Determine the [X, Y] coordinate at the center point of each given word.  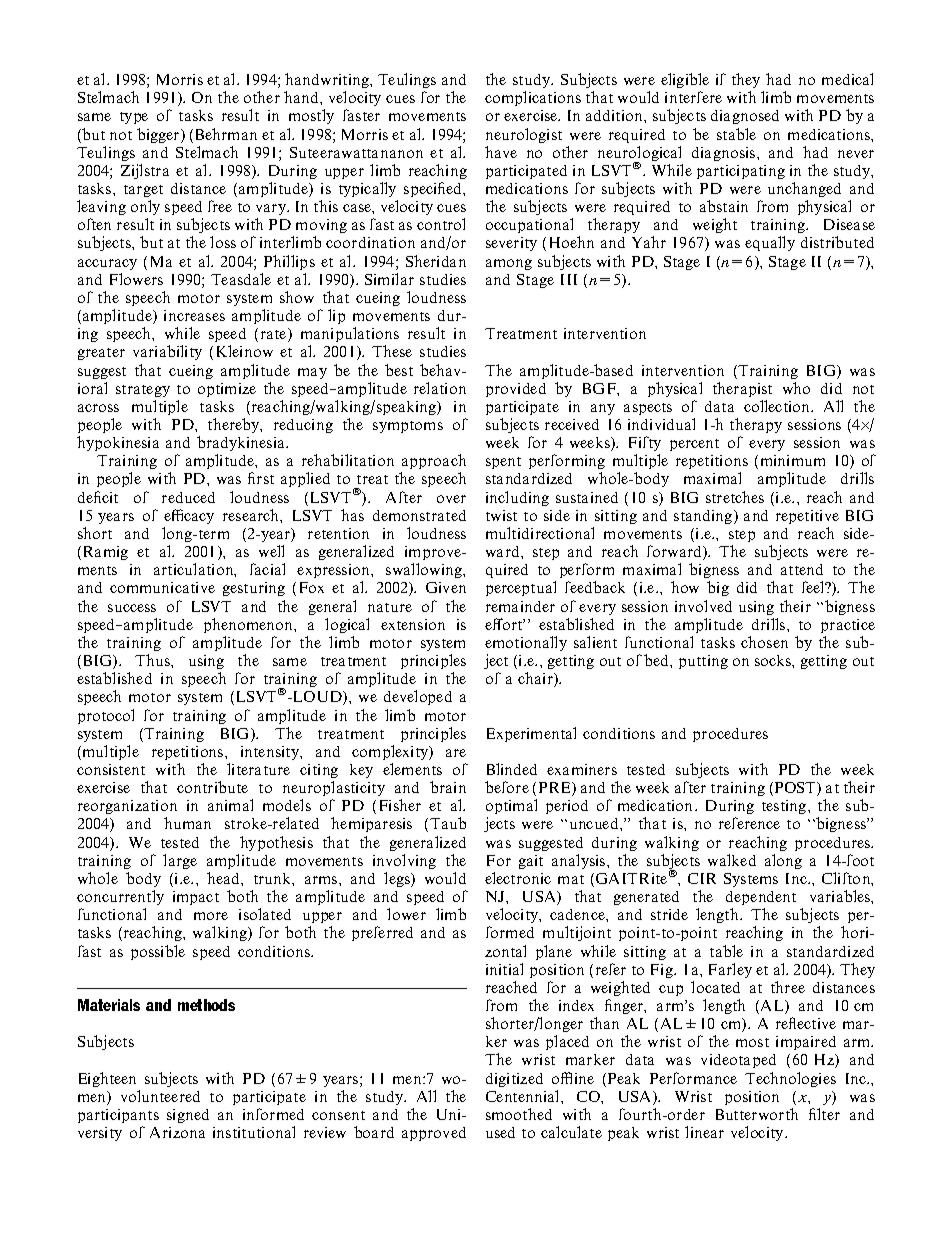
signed [188, 1116]
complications [533, 98]
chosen [764, 642]
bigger [159, 135]
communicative [162, 587]
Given [446, 587]
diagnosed [745, 117]
